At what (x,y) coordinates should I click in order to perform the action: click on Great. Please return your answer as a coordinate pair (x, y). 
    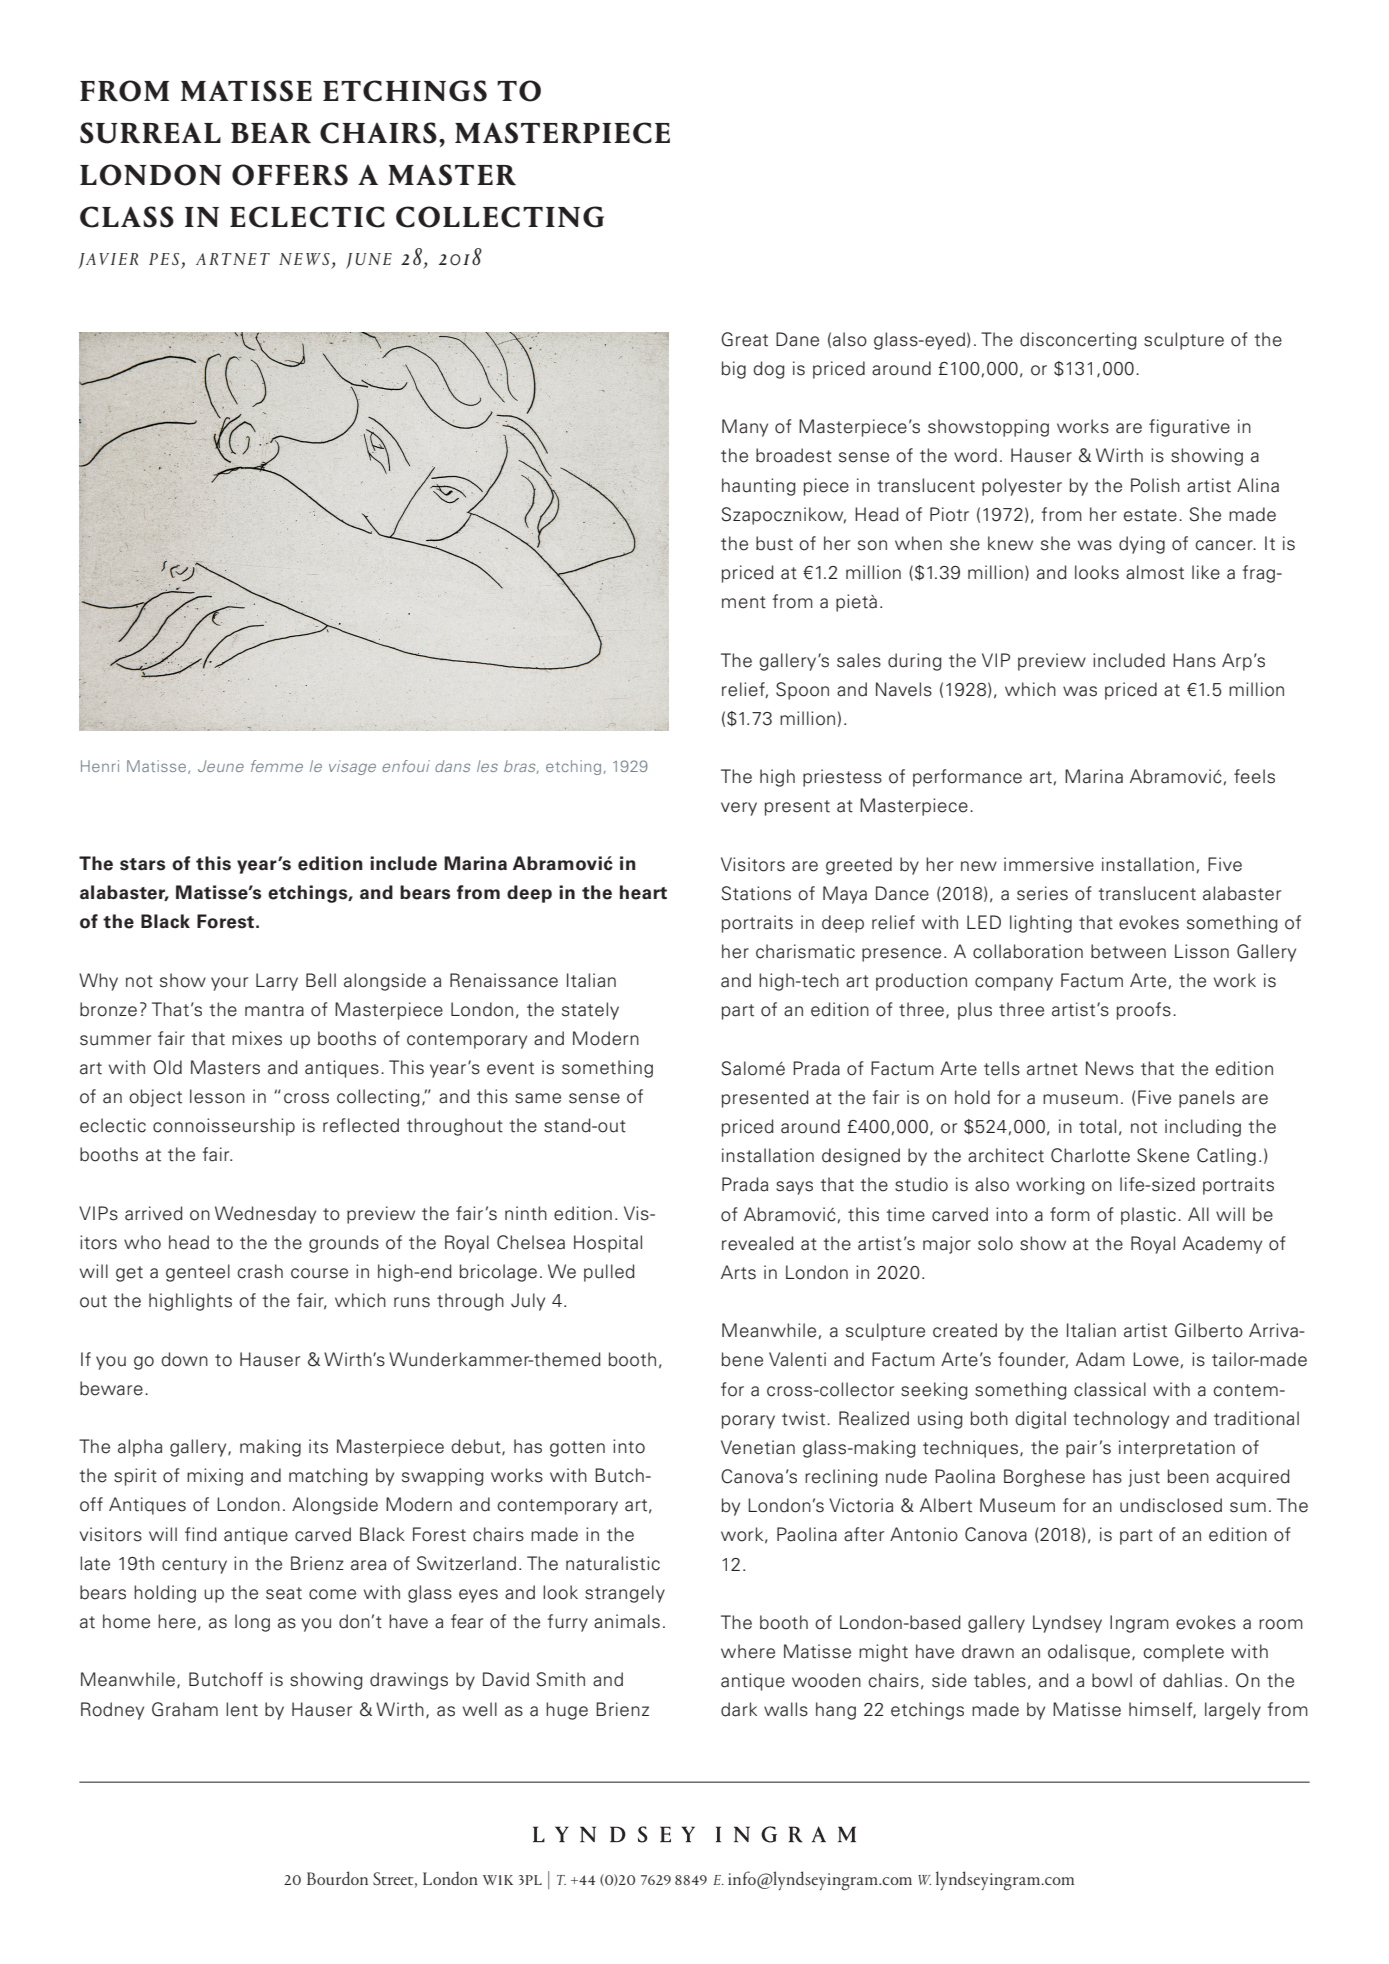
    Looking at the image, I should click on (744, 339).
